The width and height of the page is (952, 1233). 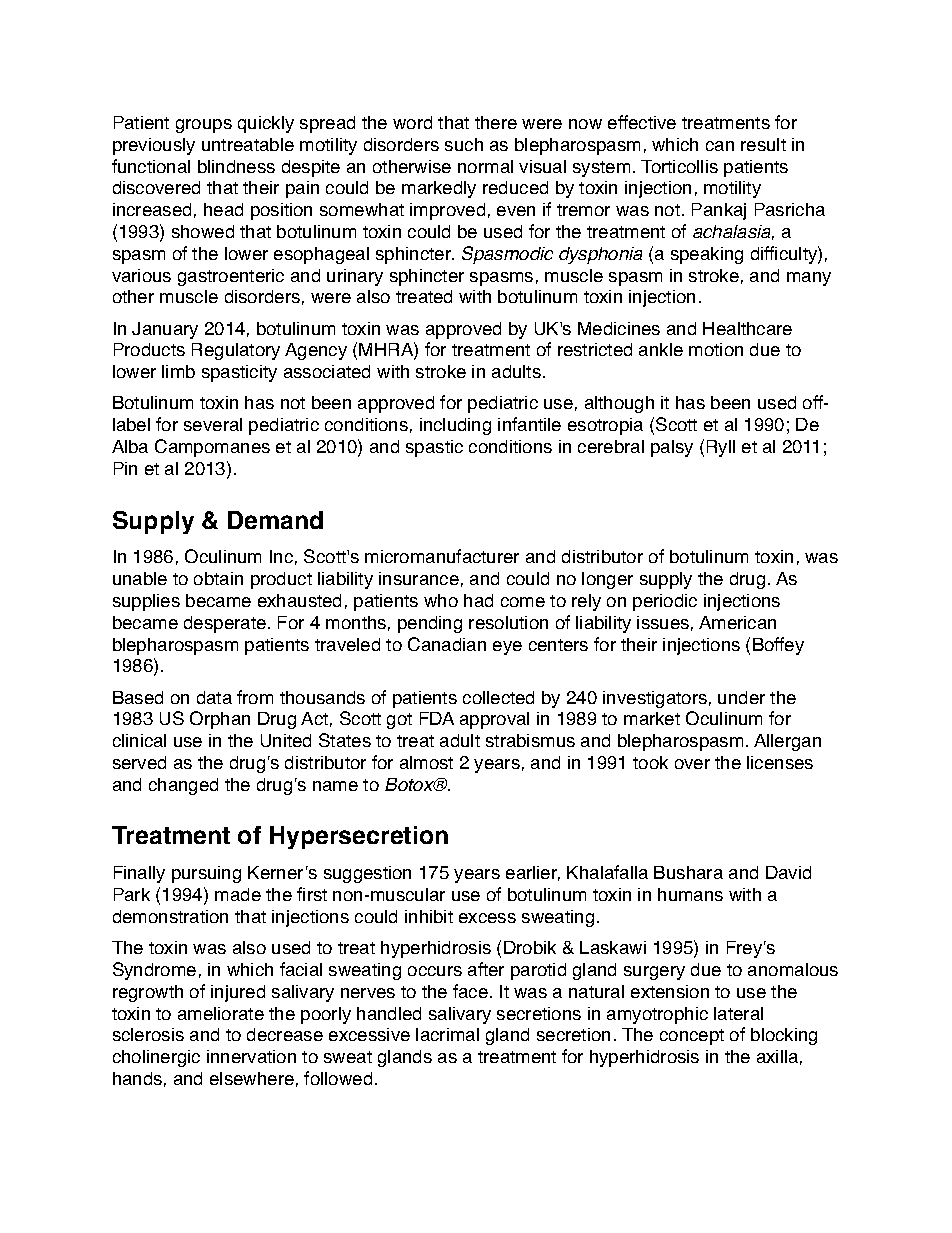 What do you see at coordinates (763, 144) in the page?
I see `result` at bounding box center [763, 144].
